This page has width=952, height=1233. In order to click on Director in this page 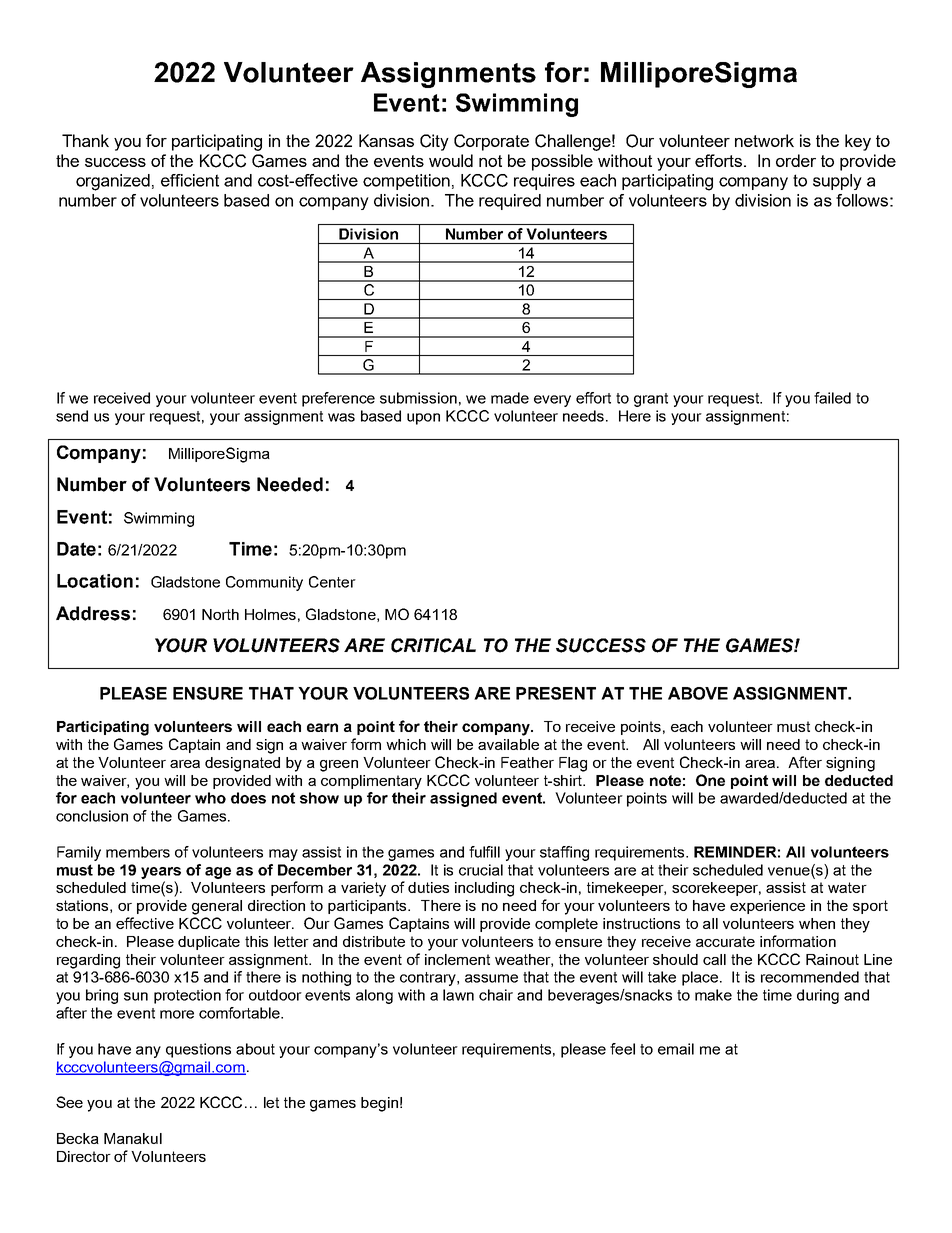, I will do `click(84, 1156)`.
